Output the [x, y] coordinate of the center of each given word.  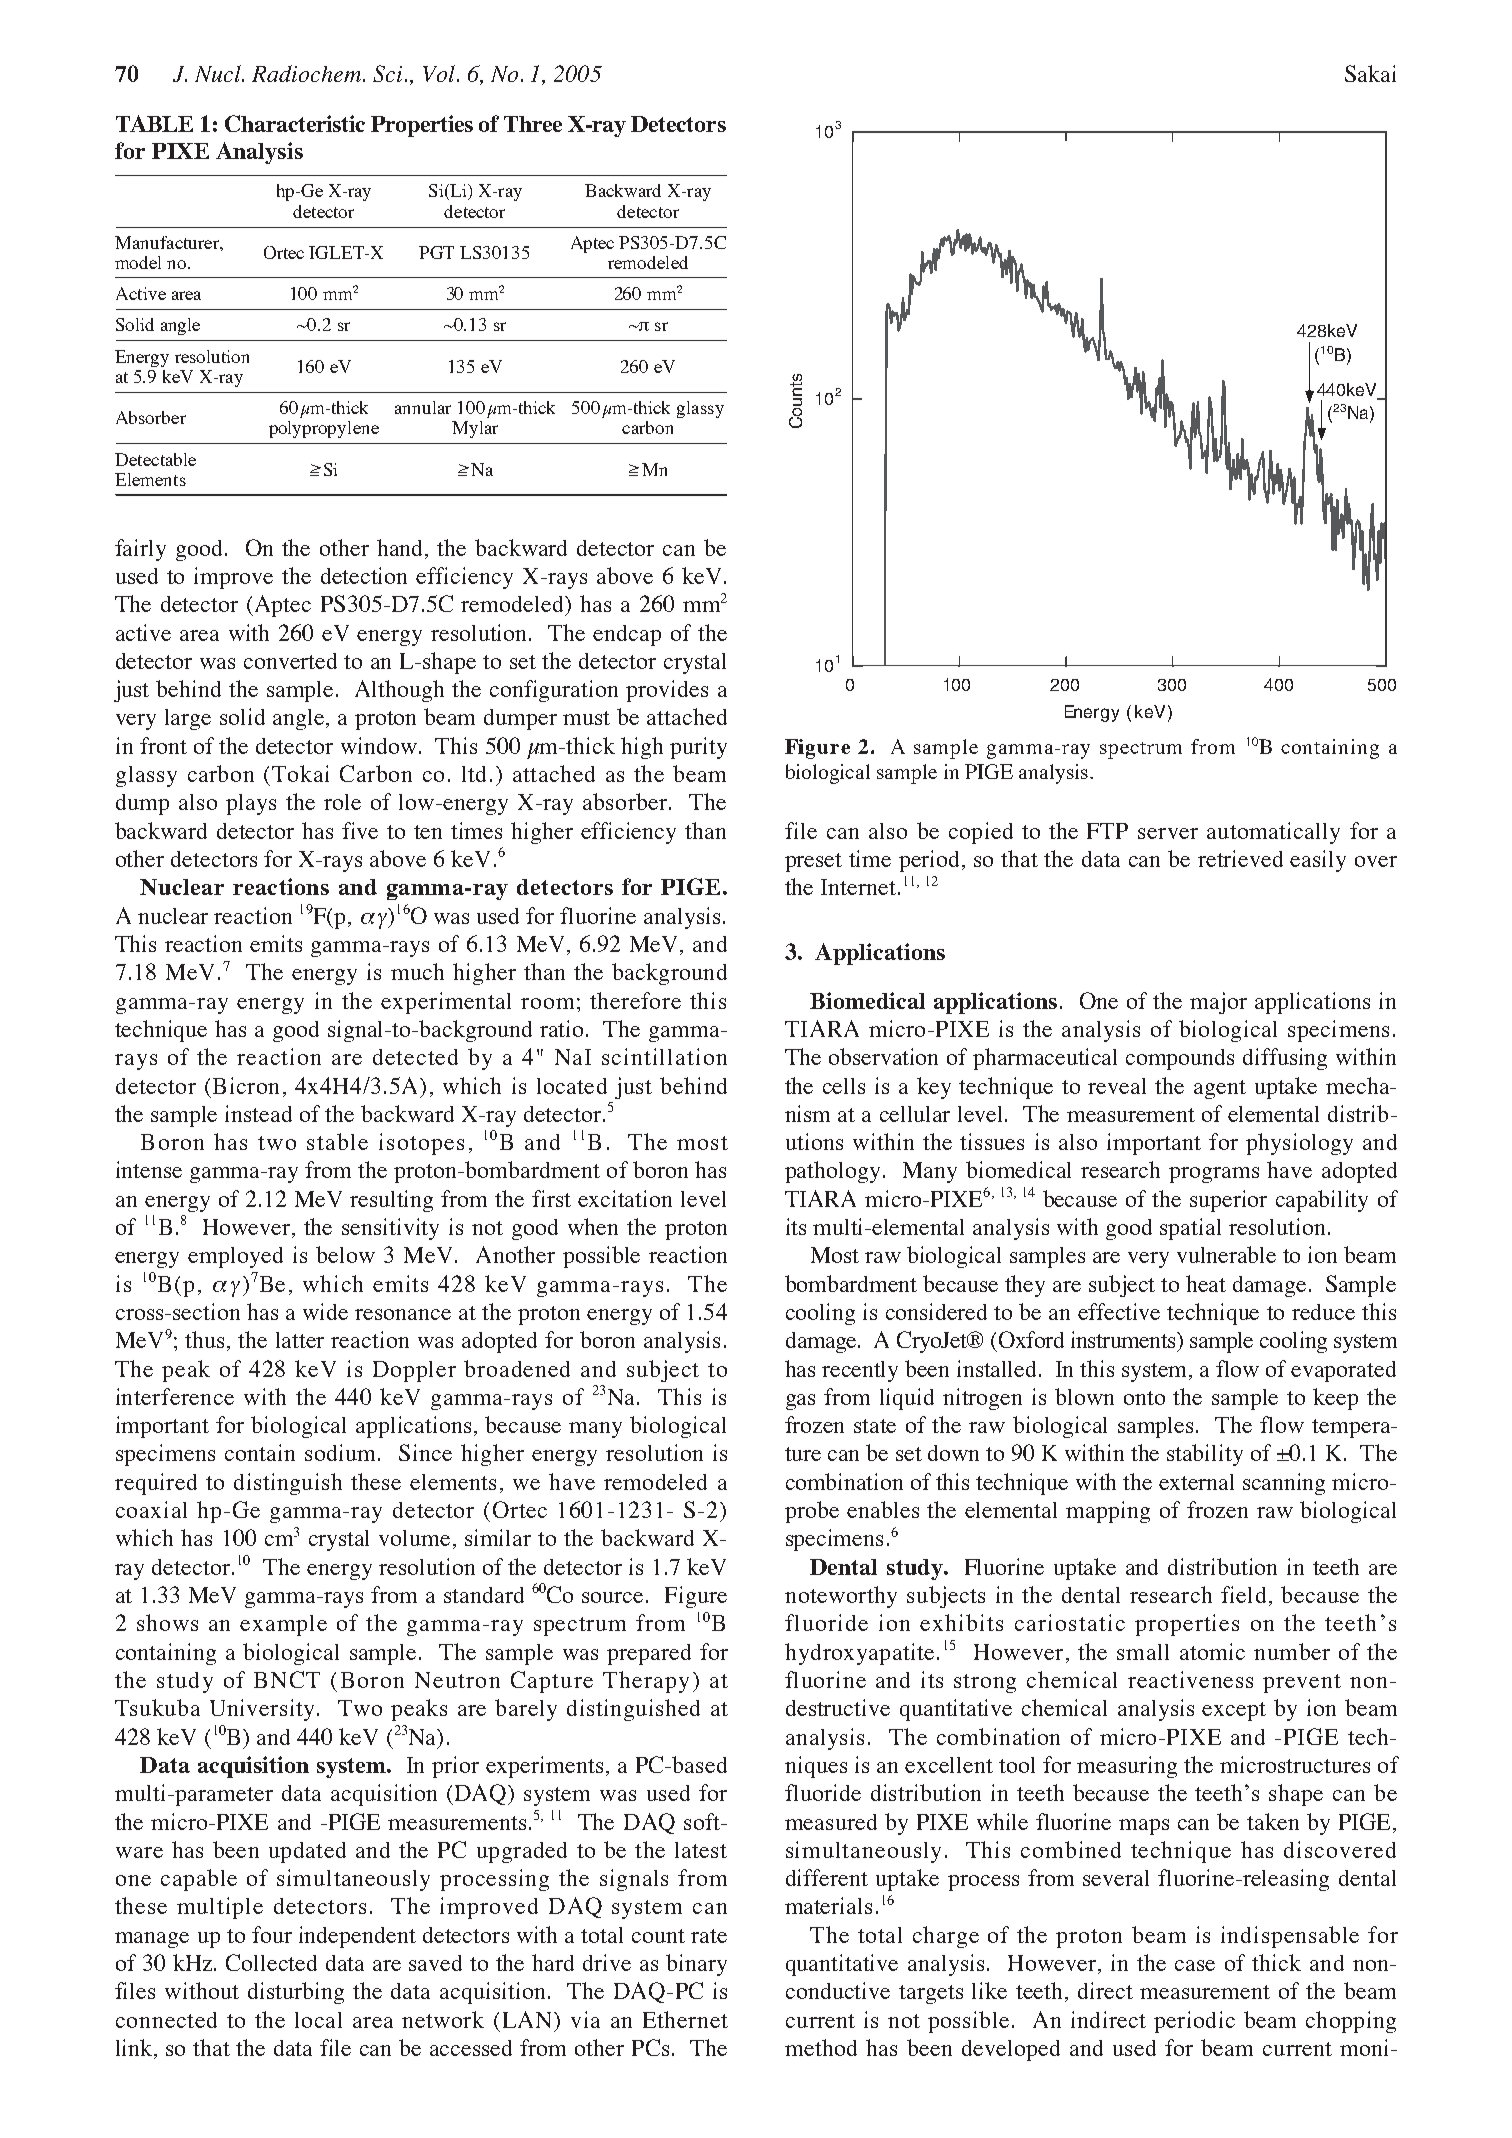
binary [696, 1965]
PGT [436, 252]
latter [300, 1340]
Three [533, 124]
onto [1144, 1398]
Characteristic [295, 123]
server [1168, 833]
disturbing [296, 1993]
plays [251, 804]
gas [800, 1402]
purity [698, 748]
